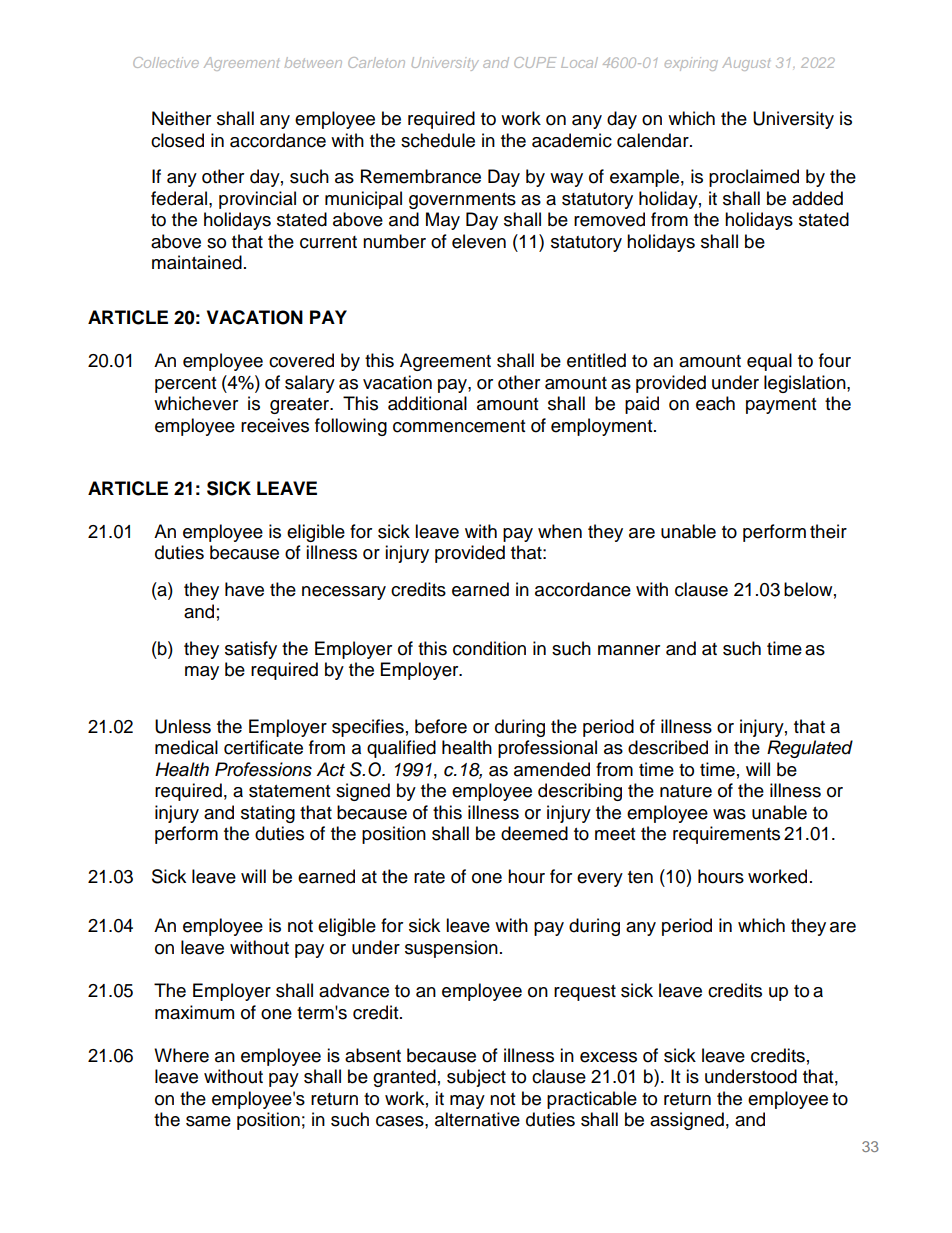 Image resolution: width=952 pixels, height=1233 pixels. What do you see at coordinates (181, 118) in the page?
I see `Neither` at bounding box center [181, 118].
